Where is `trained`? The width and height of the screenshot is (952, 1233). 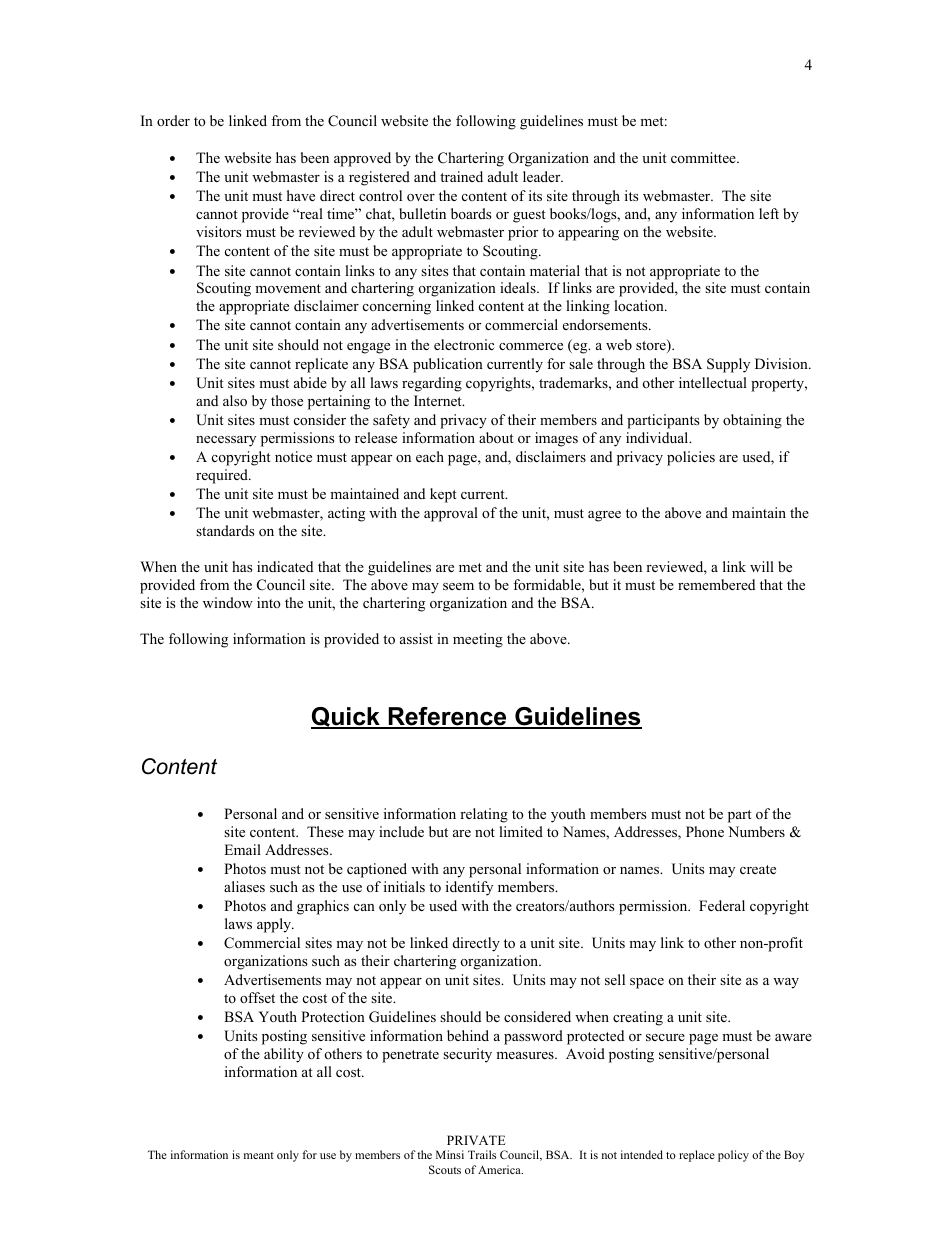 trained is located at coordinates (461, 176).
